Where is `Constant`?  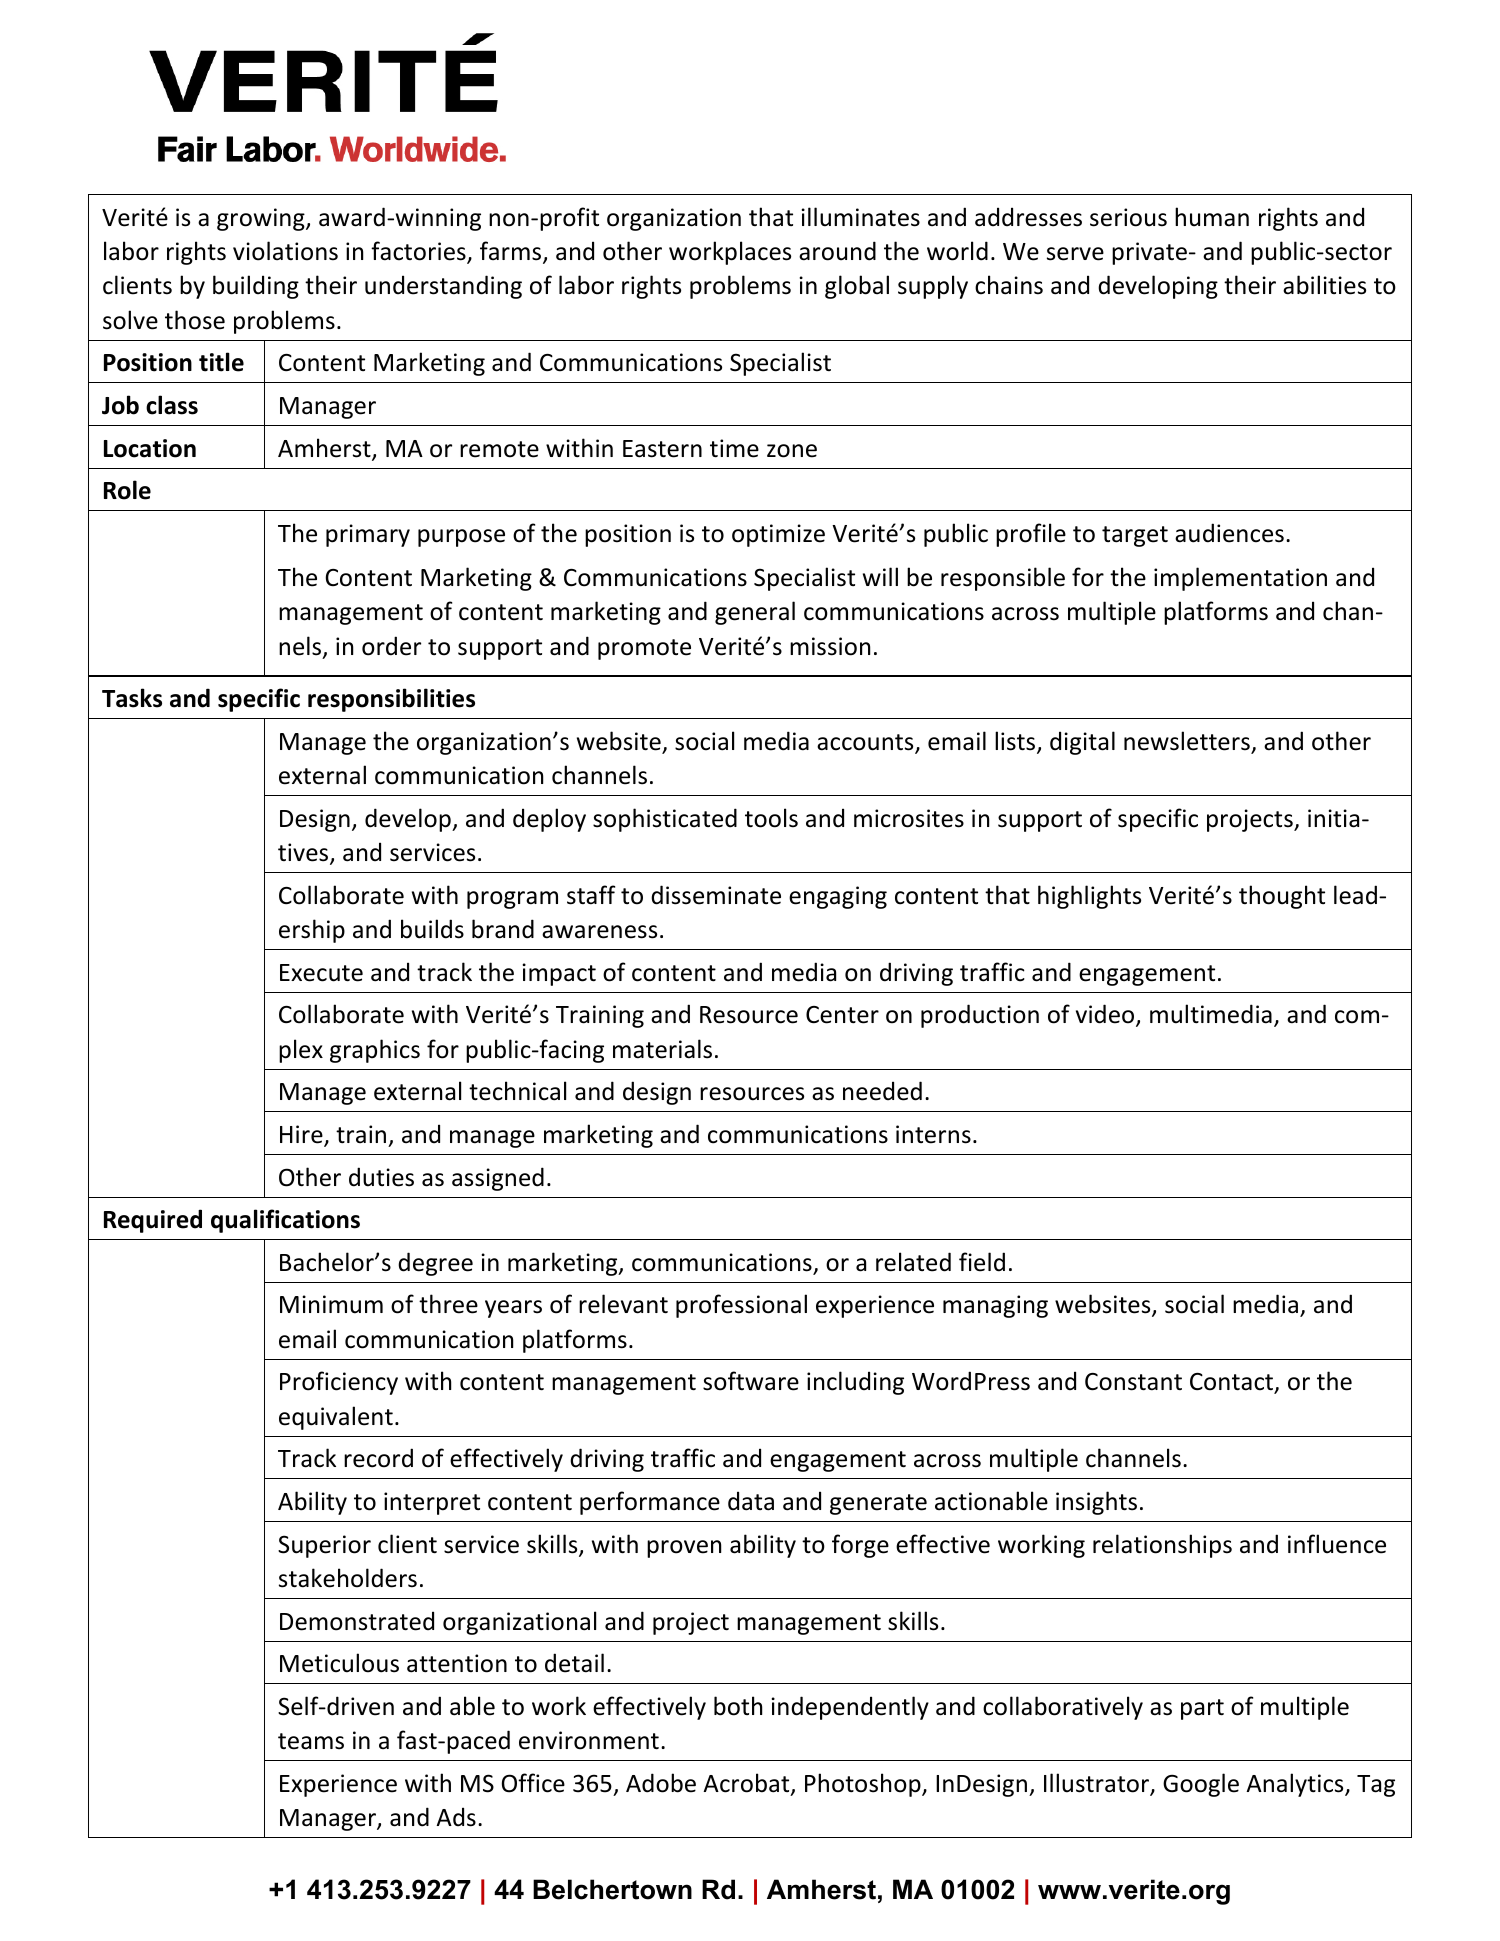 Constant is located at coordinates (1133, 1382).
